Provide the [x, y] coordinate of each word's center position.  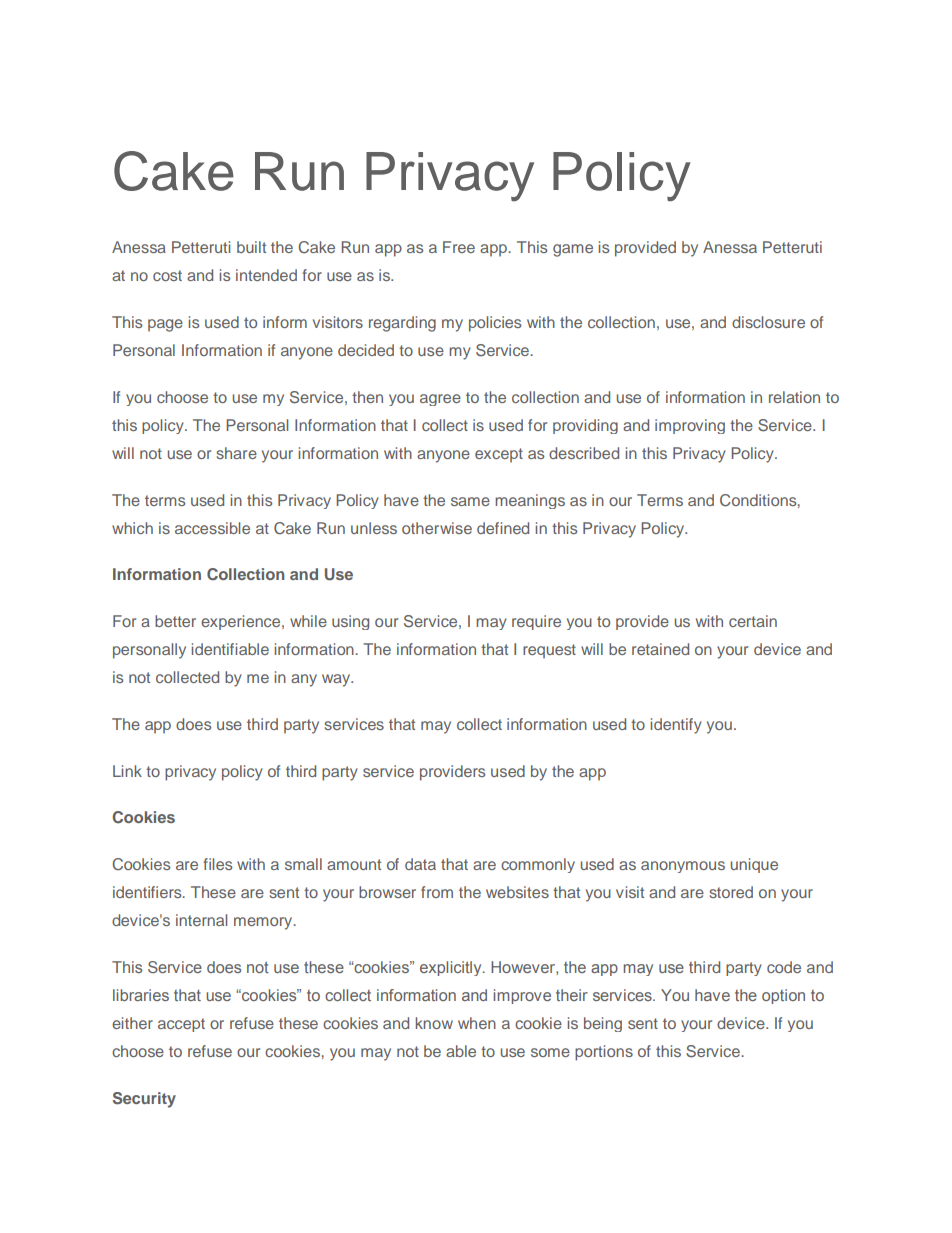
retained [660, 649]
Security [144, 1100]
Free [459, 247]
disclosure [768, 322]
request [549, 651]
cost [167, 275]
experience [242, 622]
